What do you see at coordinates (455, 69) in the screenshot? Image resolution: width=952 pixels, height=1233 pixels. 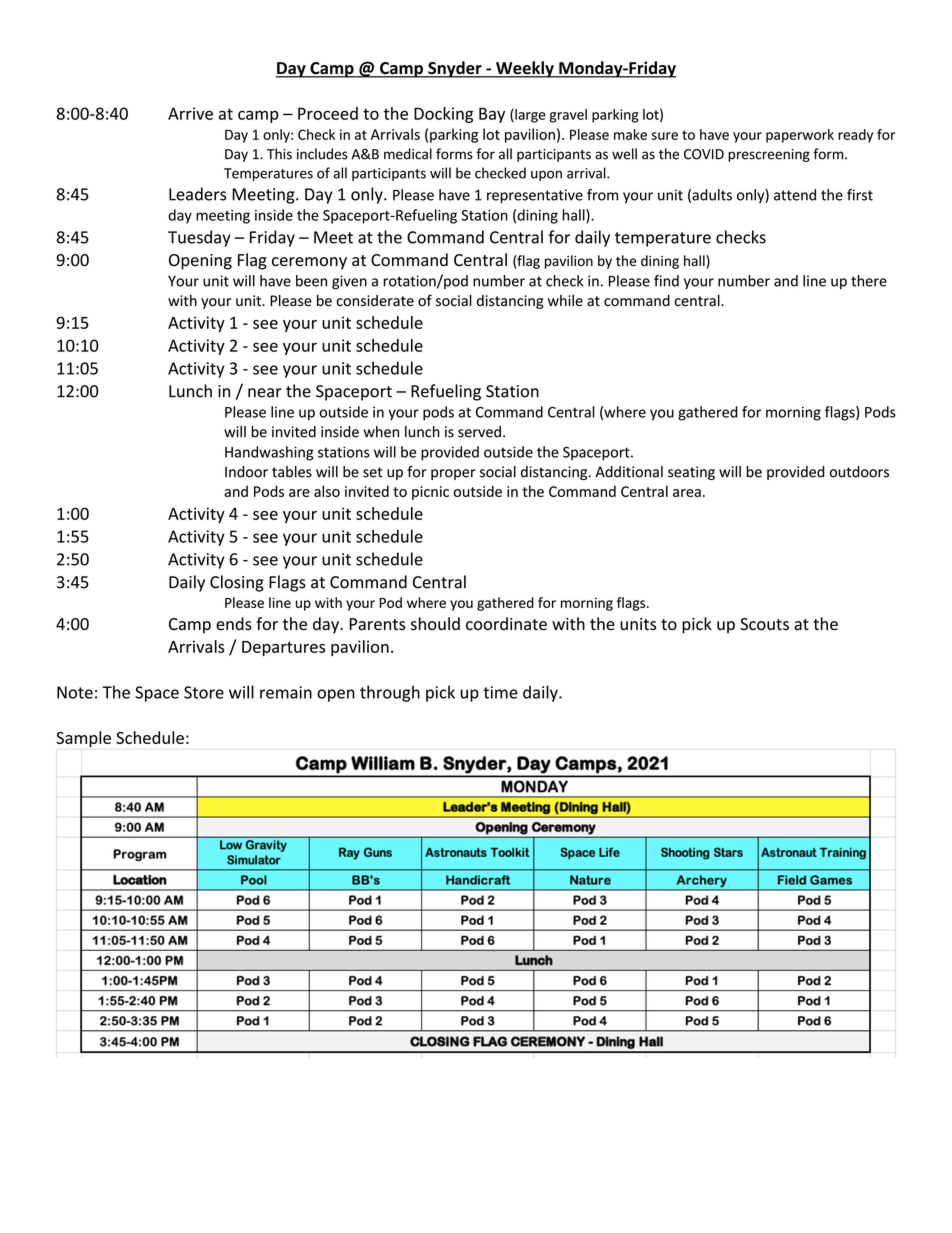 I see `Snyder` at bounding box center [455, 69].
